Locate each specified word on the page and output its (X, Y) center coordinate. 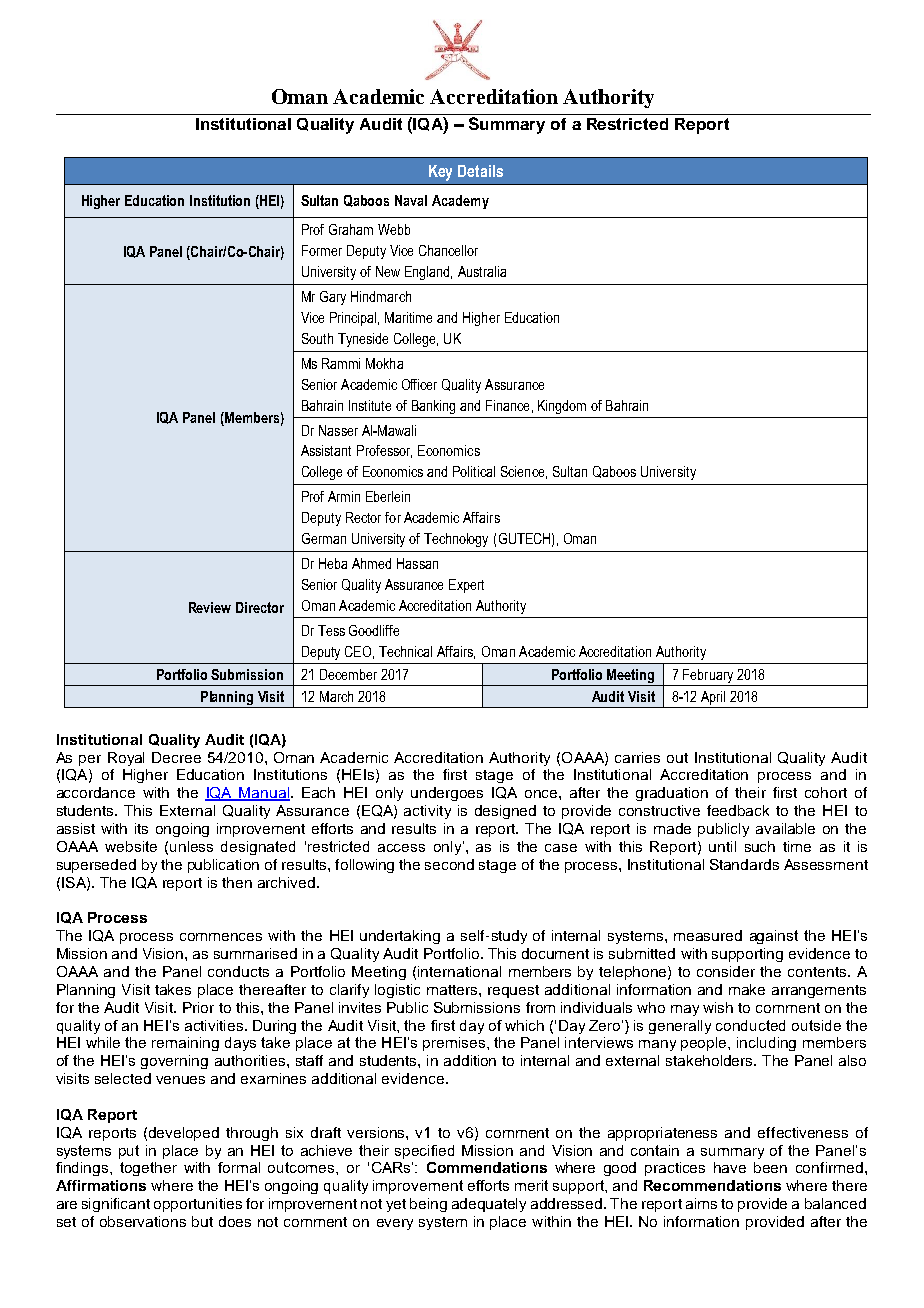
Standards (744, 864)
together (148, 1169)
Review (210, 607)
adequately (489, 1205)
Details (480, 171)
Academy (460, 202)
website (131, 846)
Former (322, 250)
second (449, 864)
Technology (456, 540)
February (708, 677)
